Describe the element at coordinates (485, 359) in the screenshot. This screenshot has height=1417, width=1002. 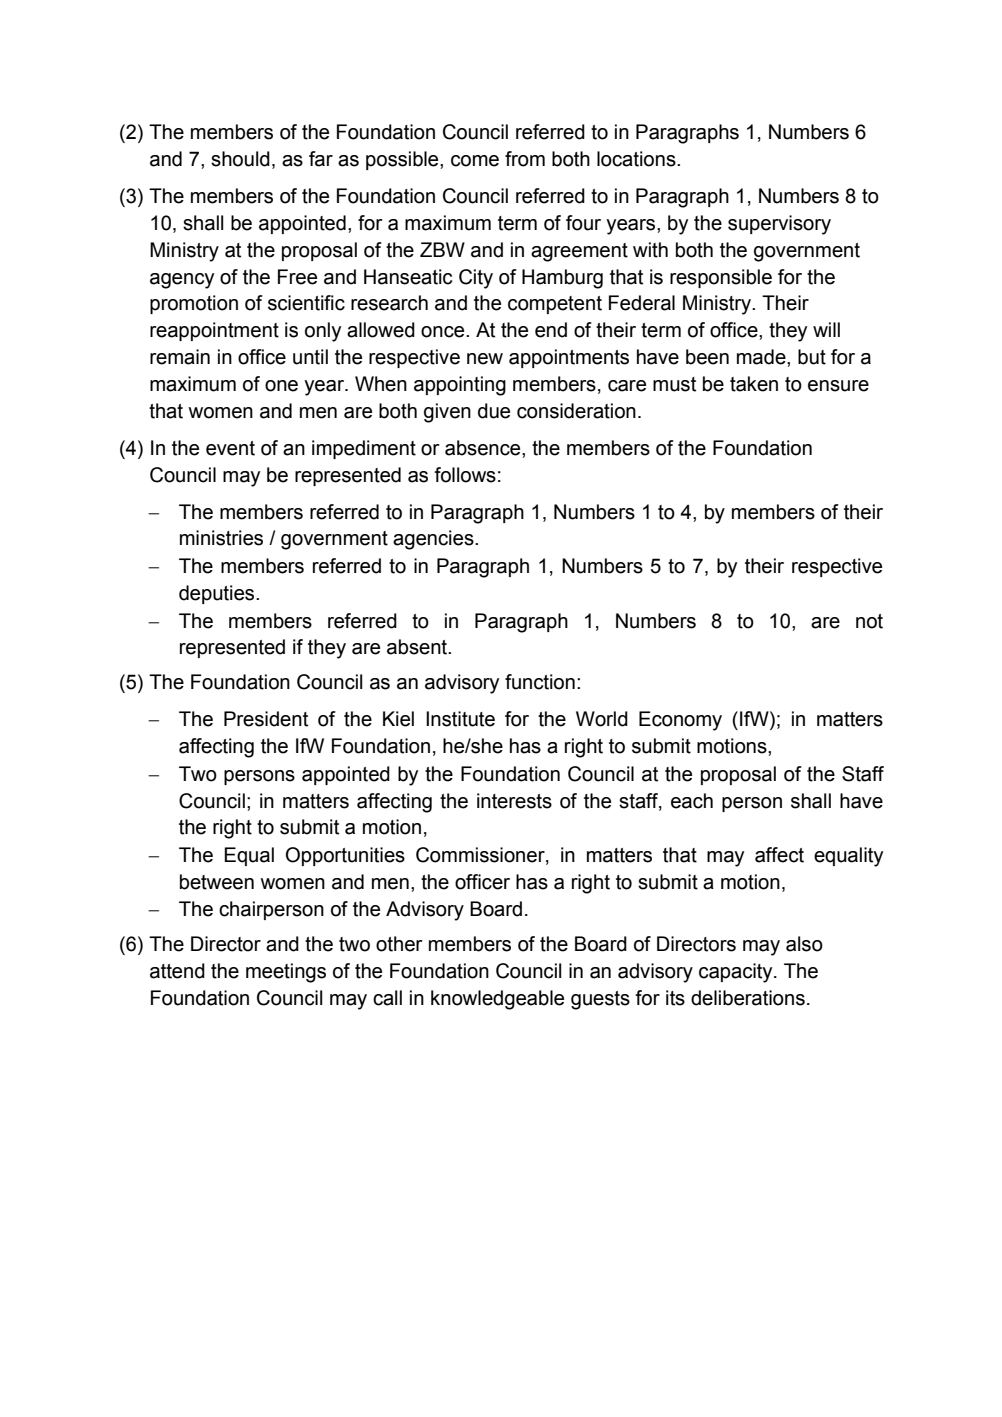
I see `new` at that location.
